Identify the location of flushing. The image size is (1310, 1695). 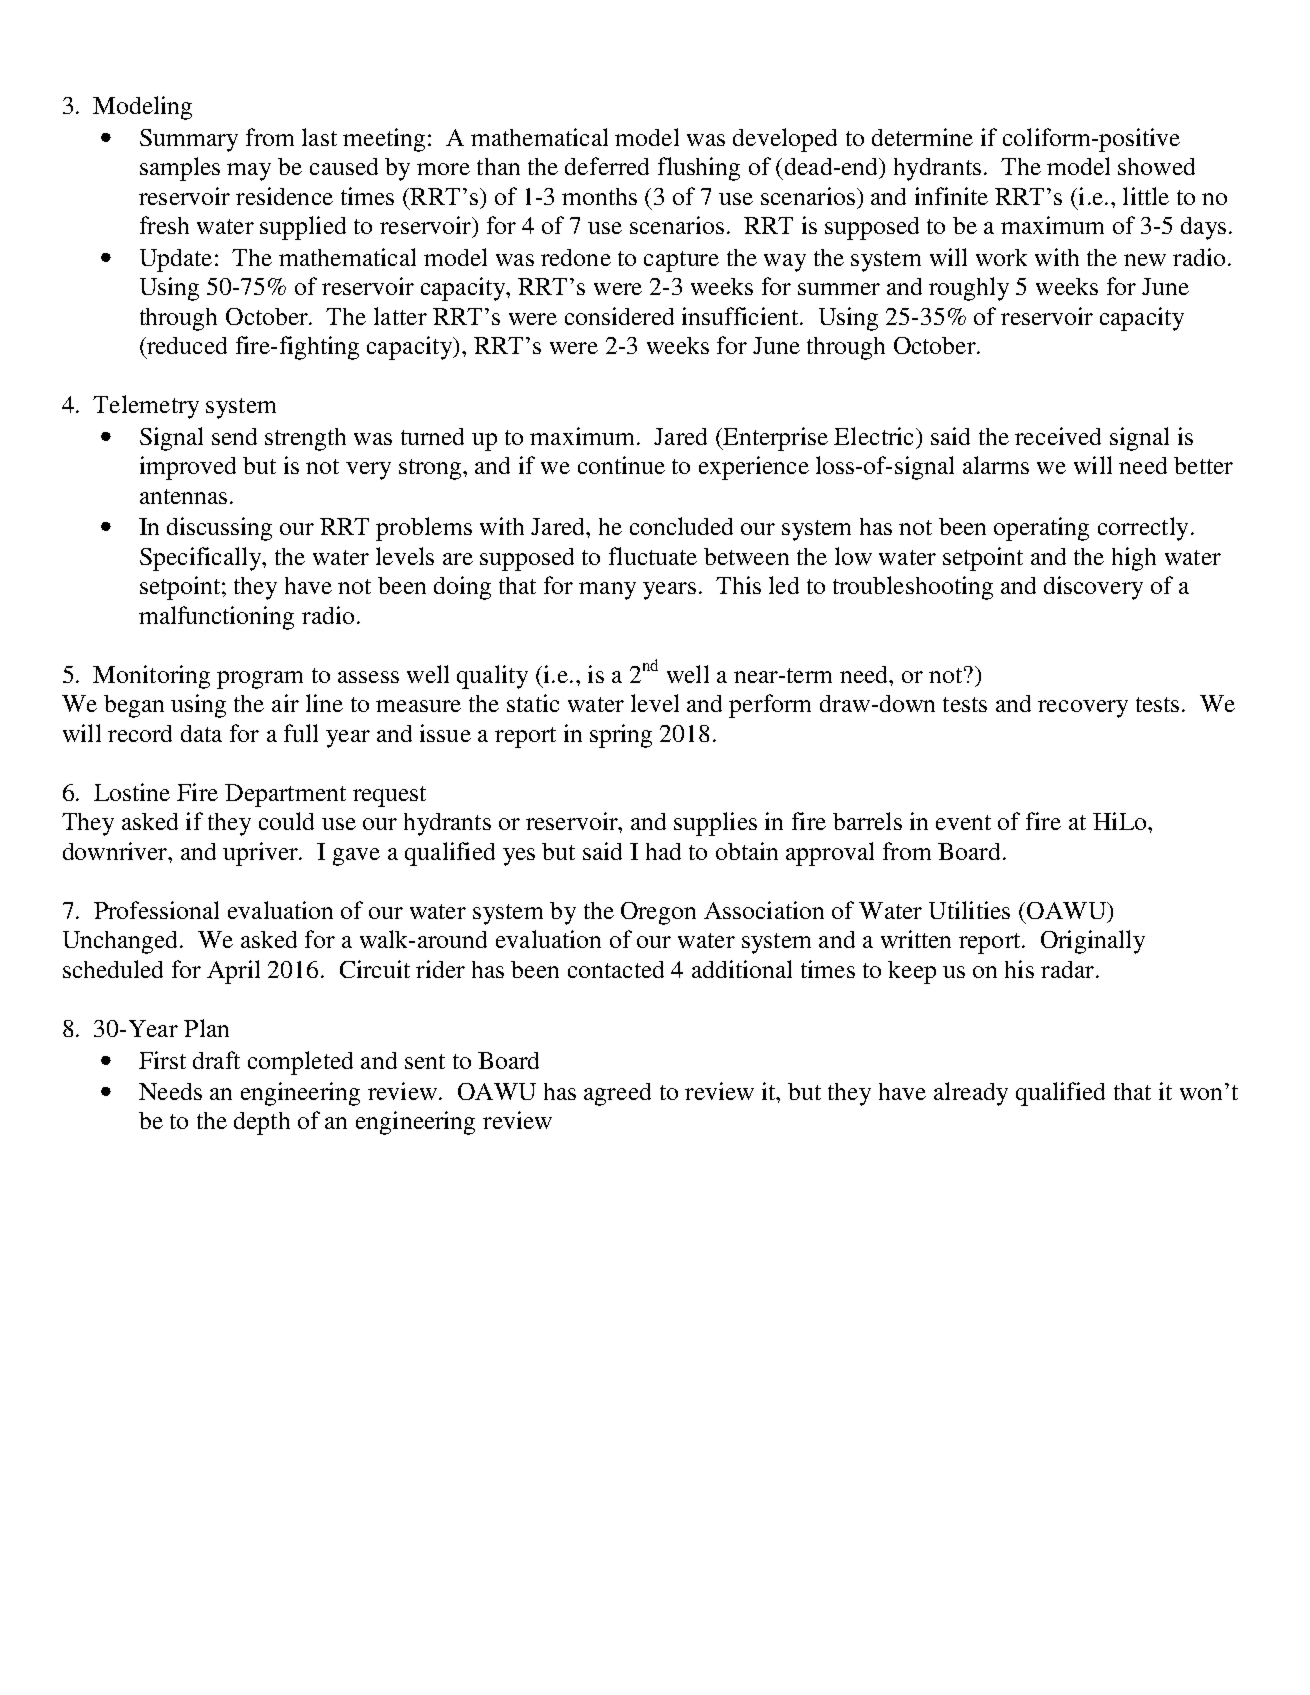
(699, 169).
